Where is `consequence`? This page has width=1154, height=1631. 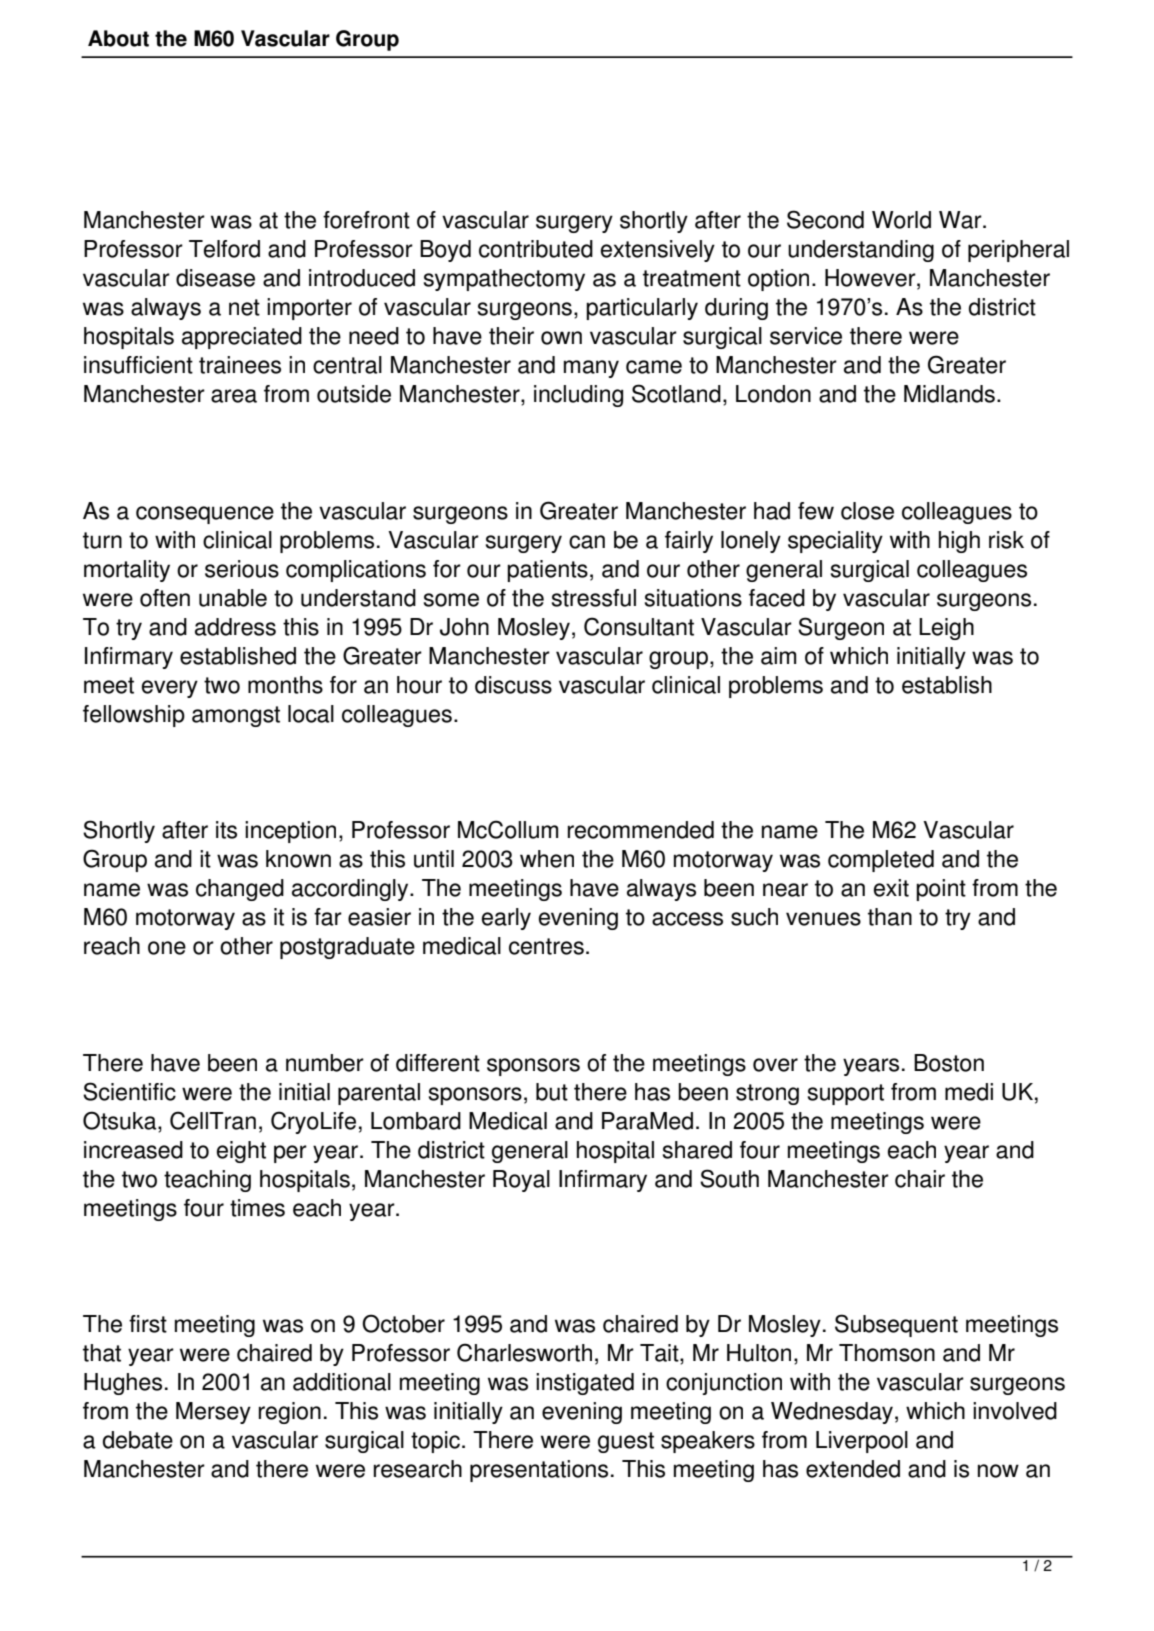 consequence is located at coordinates (205, 515).
